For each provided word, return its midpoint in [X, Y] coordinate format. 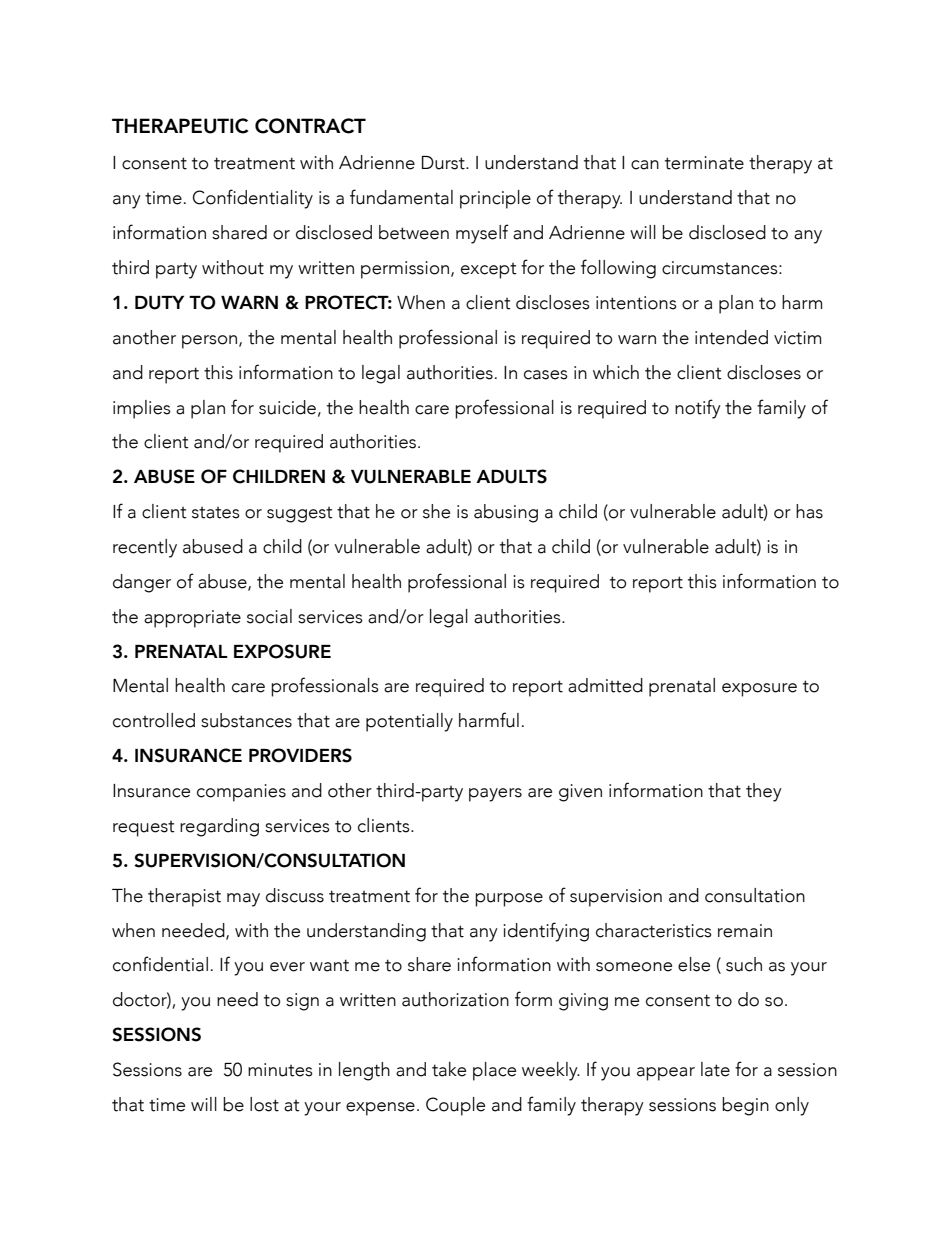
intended [731, 337]
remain [745, 931]
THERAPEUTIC [180, 126]
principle [495, 199]
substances [246, 720]
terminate [704, 163]
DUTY [159, 303]
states [216, 513]
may [243, 900]
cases [546, 375]
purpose [509, 900]
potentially [409, 722]
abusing [506, 513]
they [764, 792]
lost [264, 1104]
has [809, 511]
